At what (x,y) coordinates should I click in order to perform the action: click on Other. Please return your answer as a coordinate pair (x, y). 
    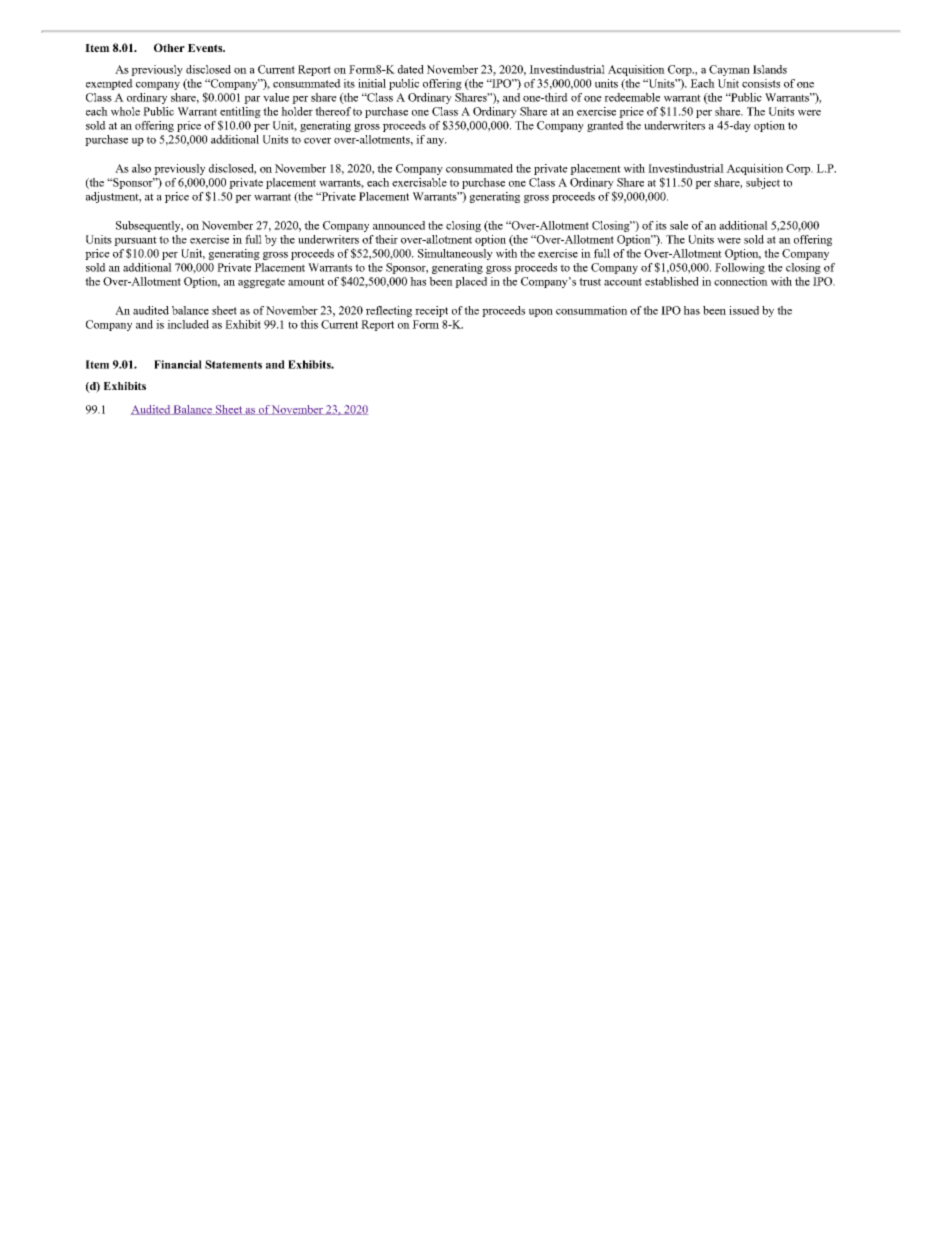
    Looking at the image, I should click on (169, 47).
